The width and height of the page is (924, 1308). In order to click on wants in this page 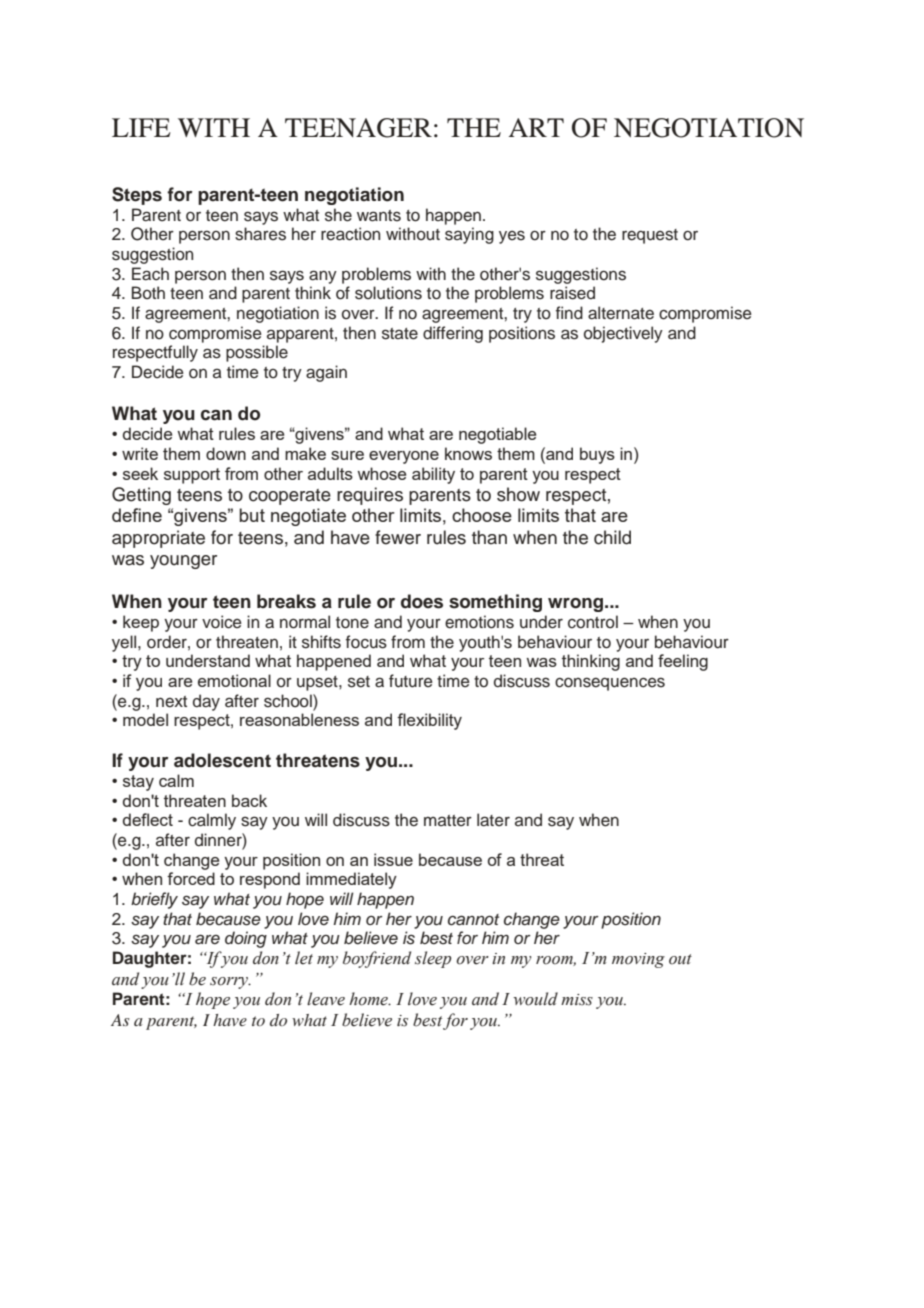, I will do `click(379, 216)`.
